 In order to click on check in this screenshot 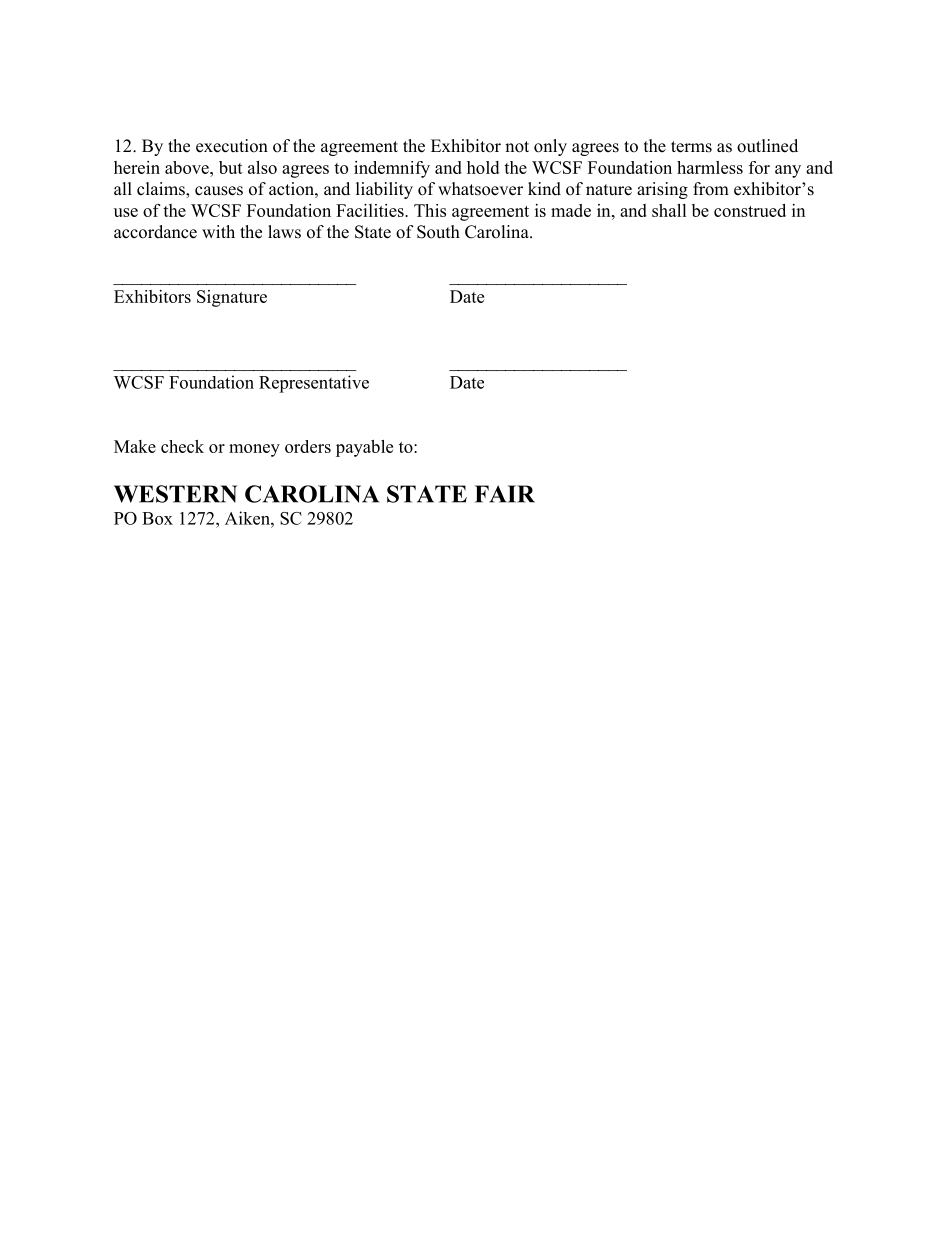, I will do `click(182, 446)`.
